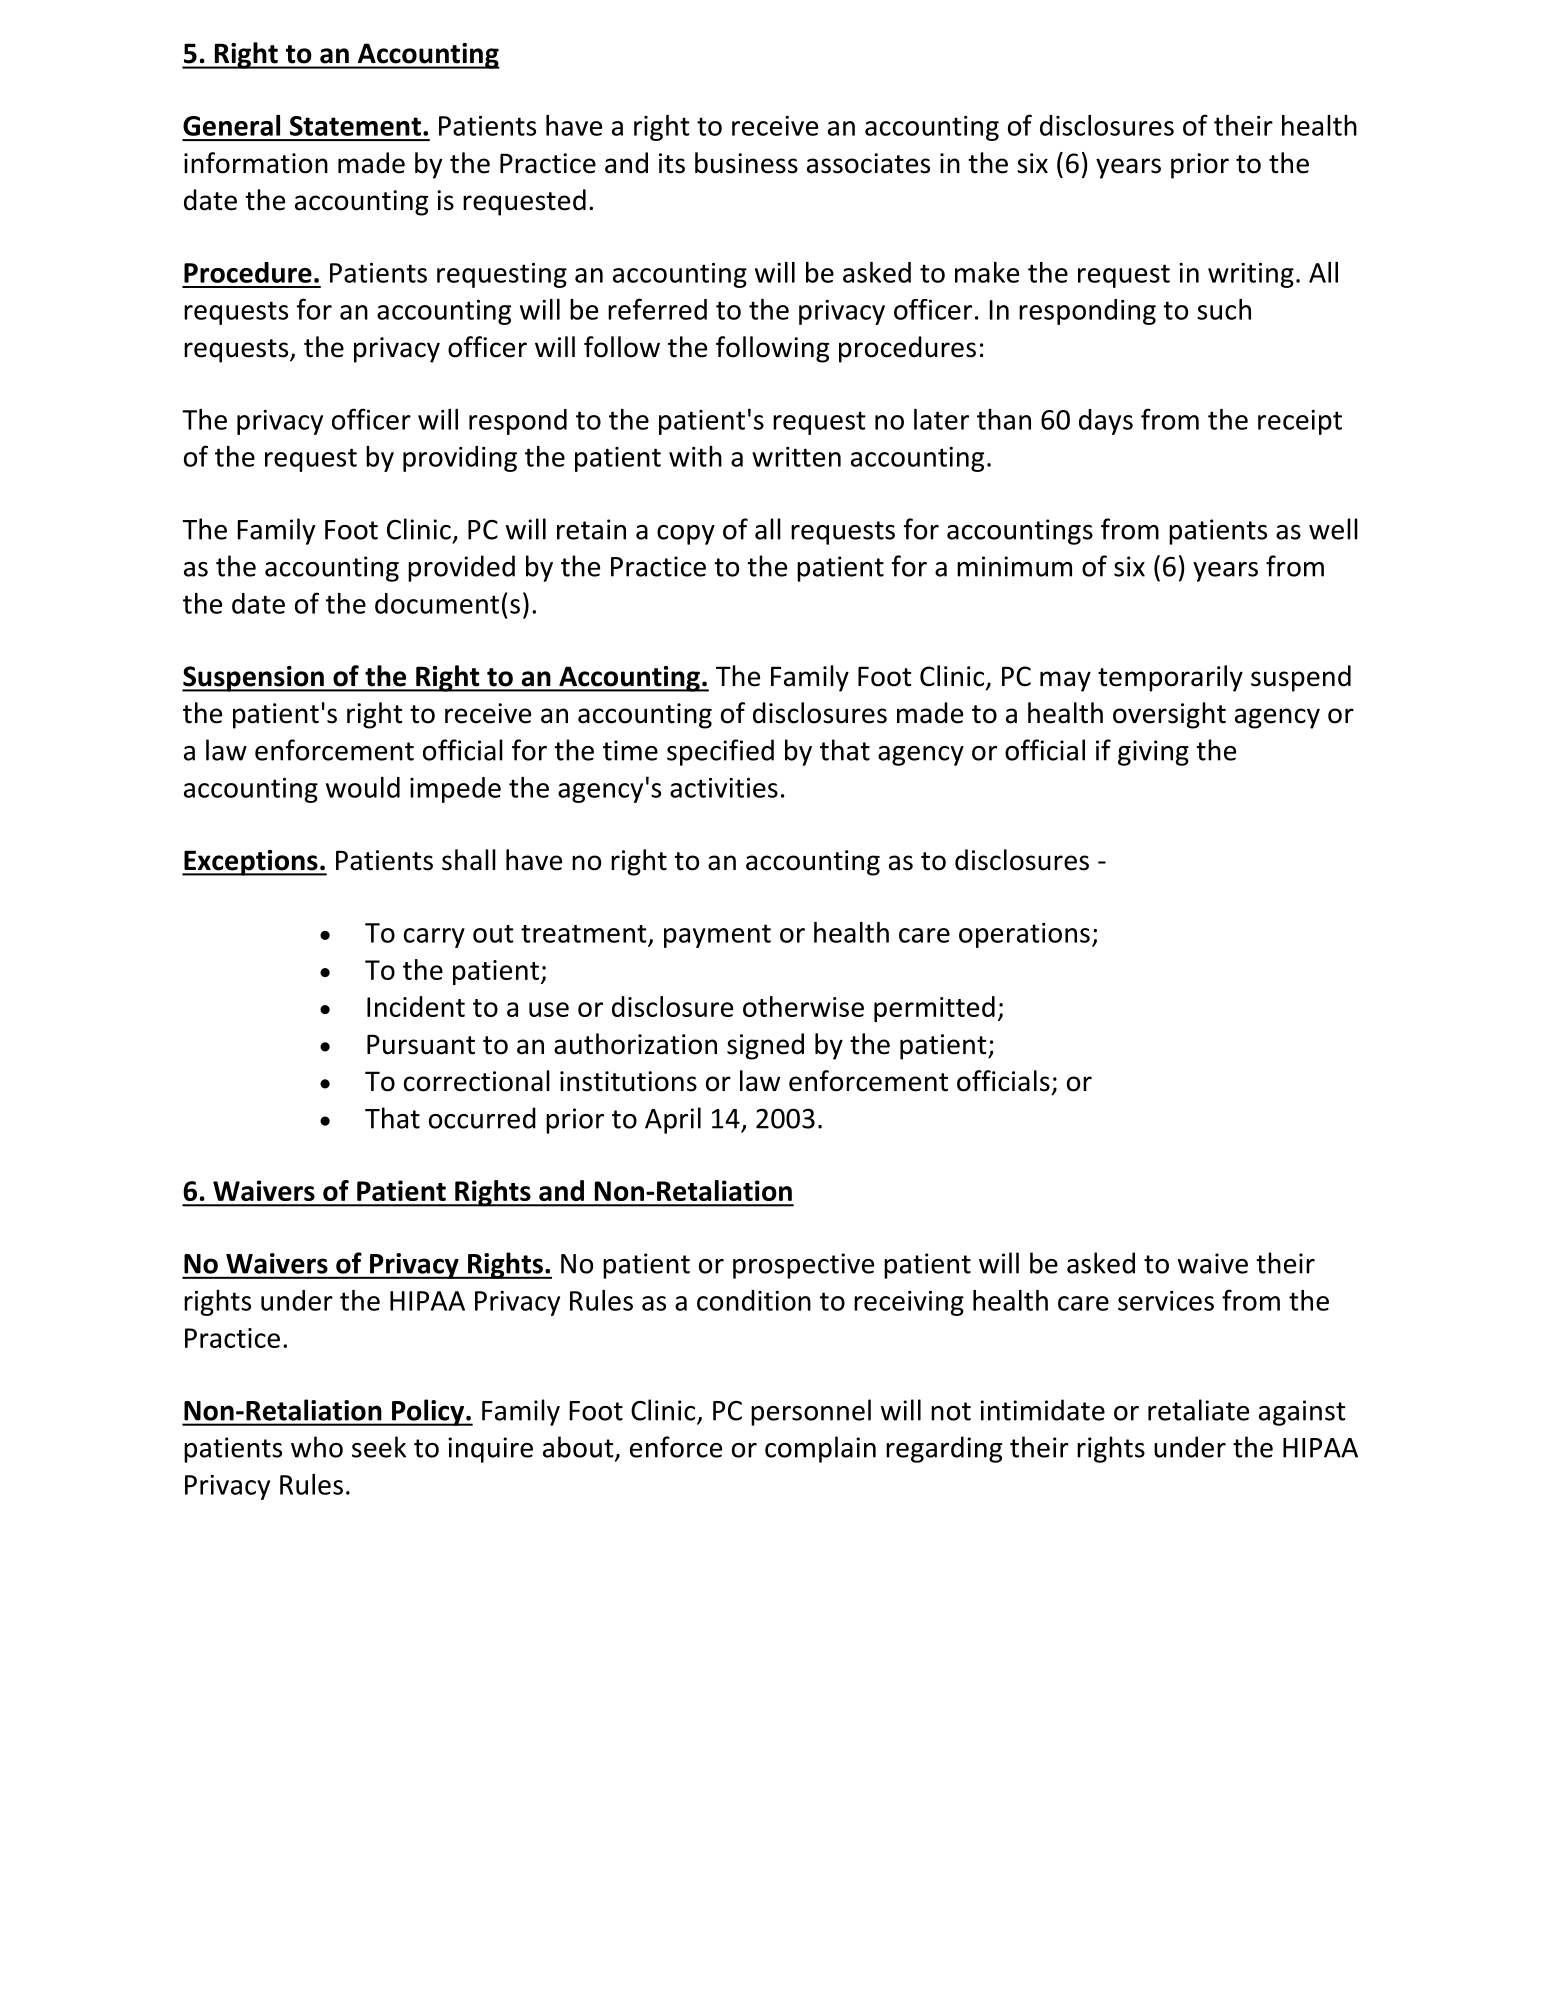 This document has height=2007, width=1551. I want to click on seek, so click(379, 1447).
